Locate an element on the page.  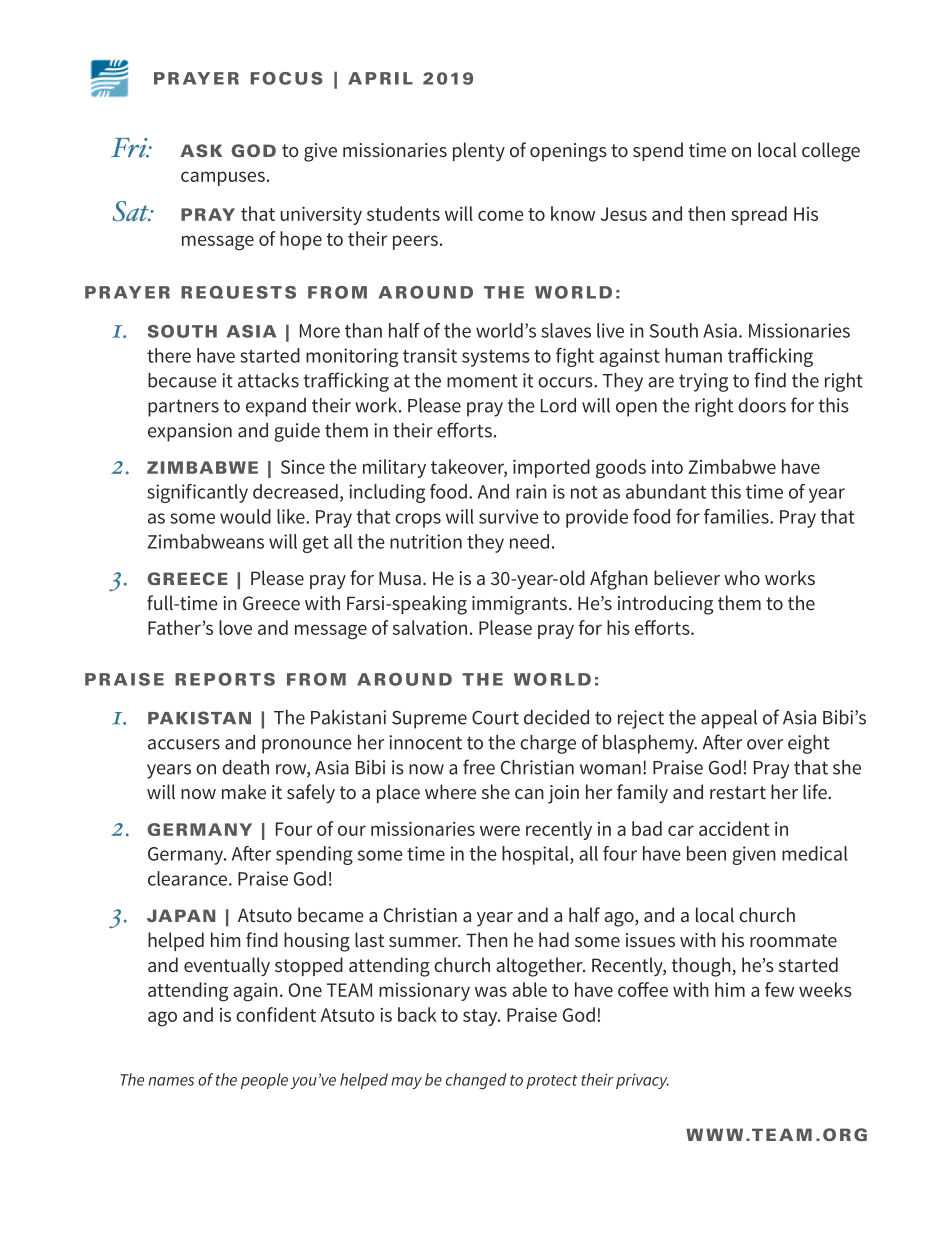
love is located at coordinates (235, 627).
